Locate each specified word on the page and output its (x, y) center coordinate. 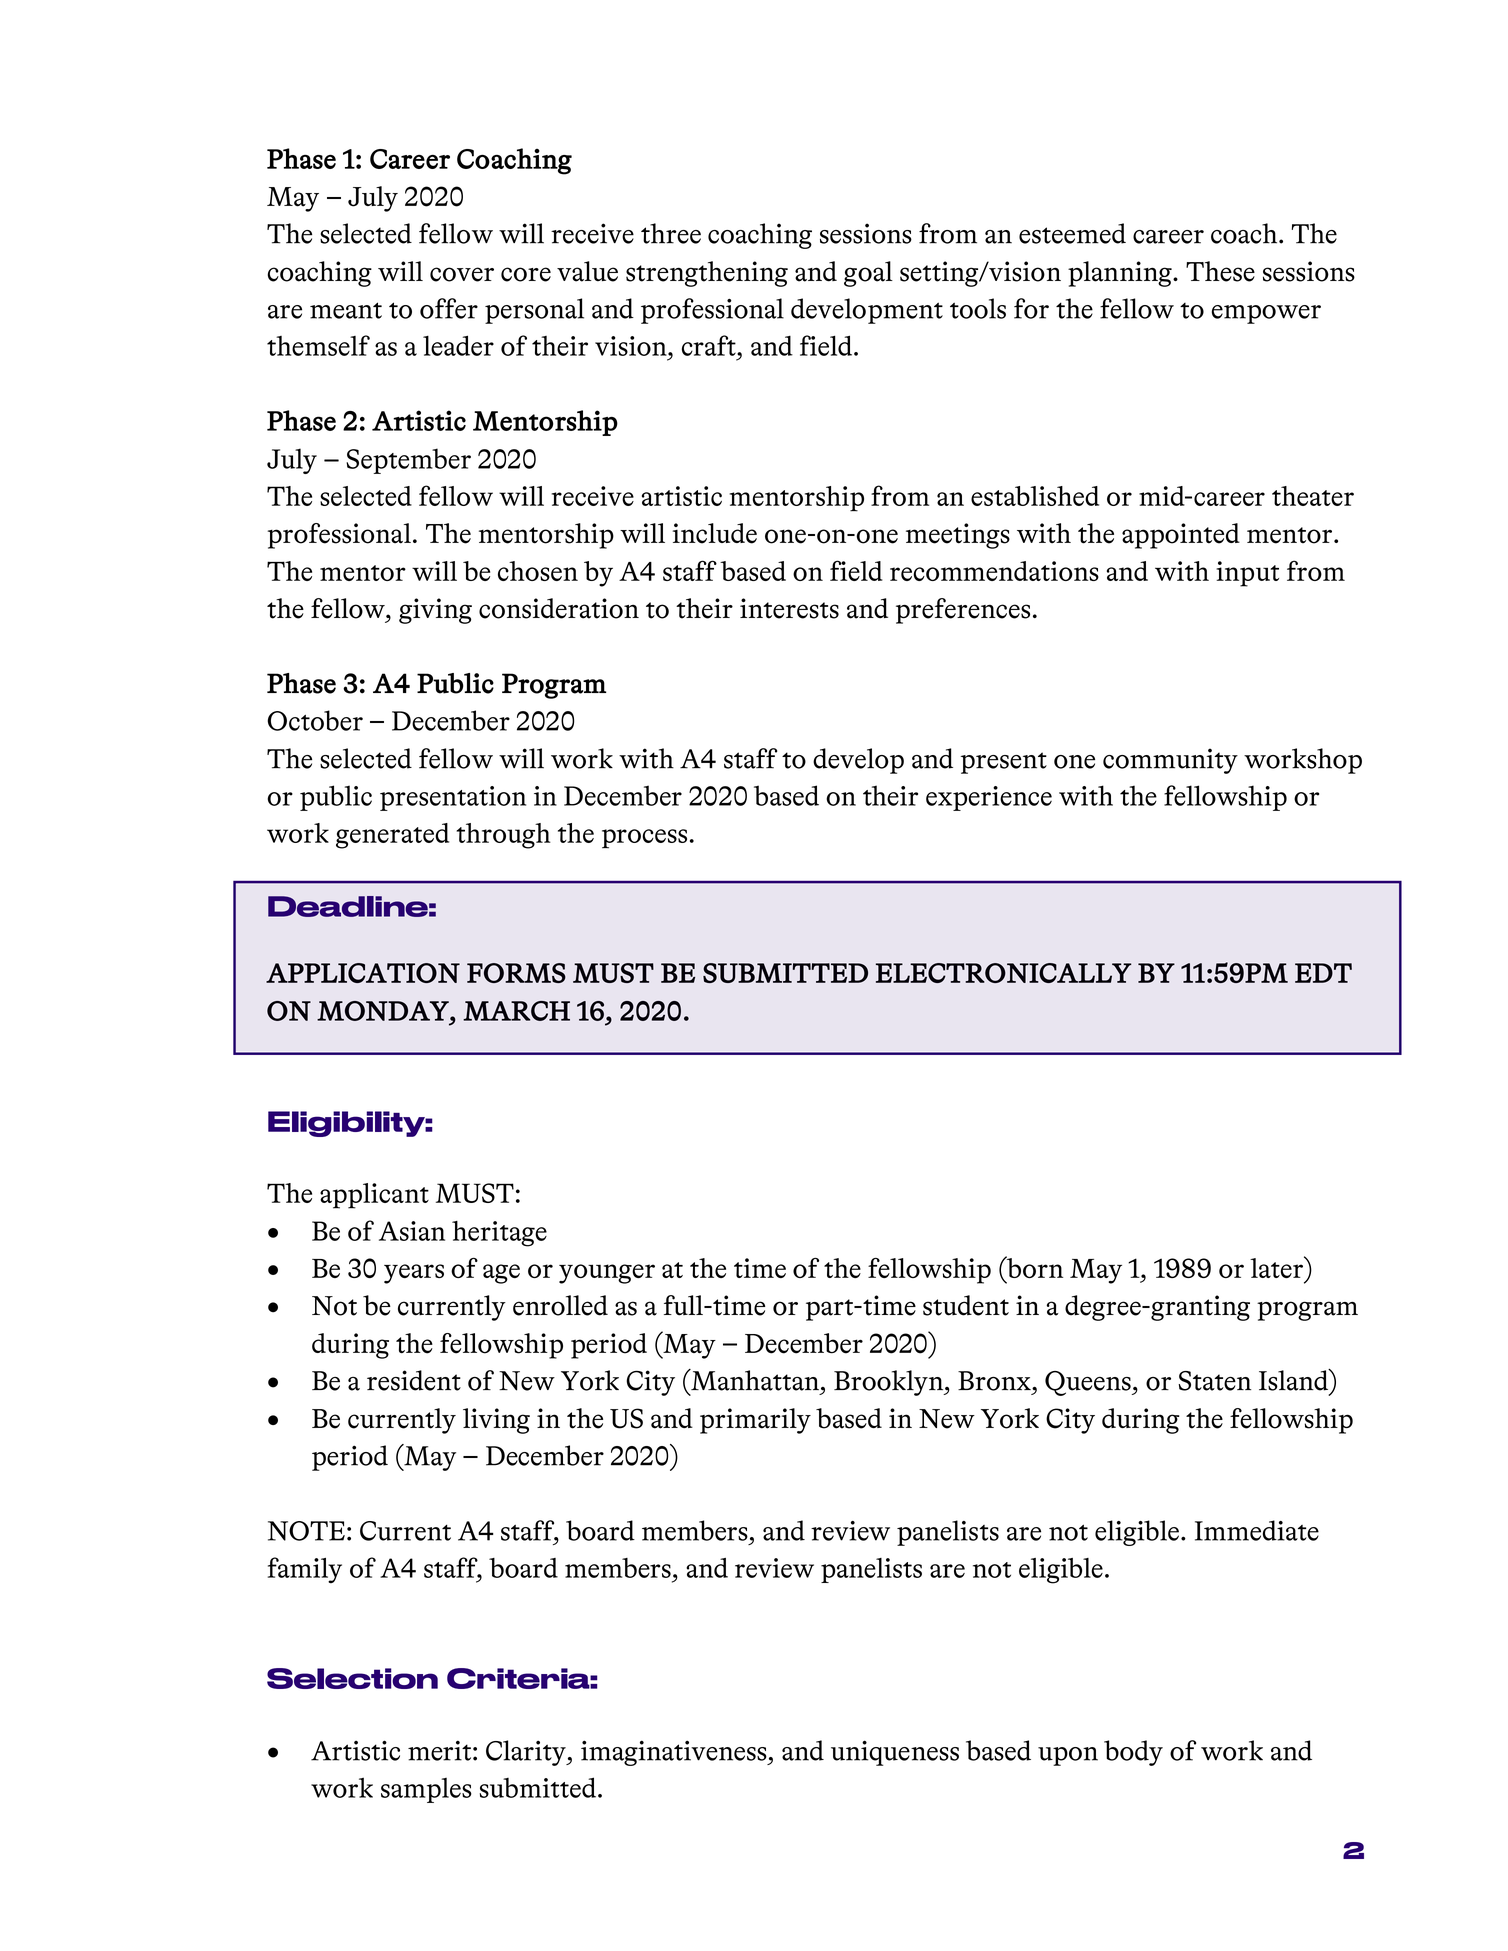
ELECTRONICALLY (1003, 973)
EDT (1323, 973)
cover (462, 274)
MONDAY (384, 1011)
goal (868, 274)
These (1220, 271)
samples (426, 1790)
